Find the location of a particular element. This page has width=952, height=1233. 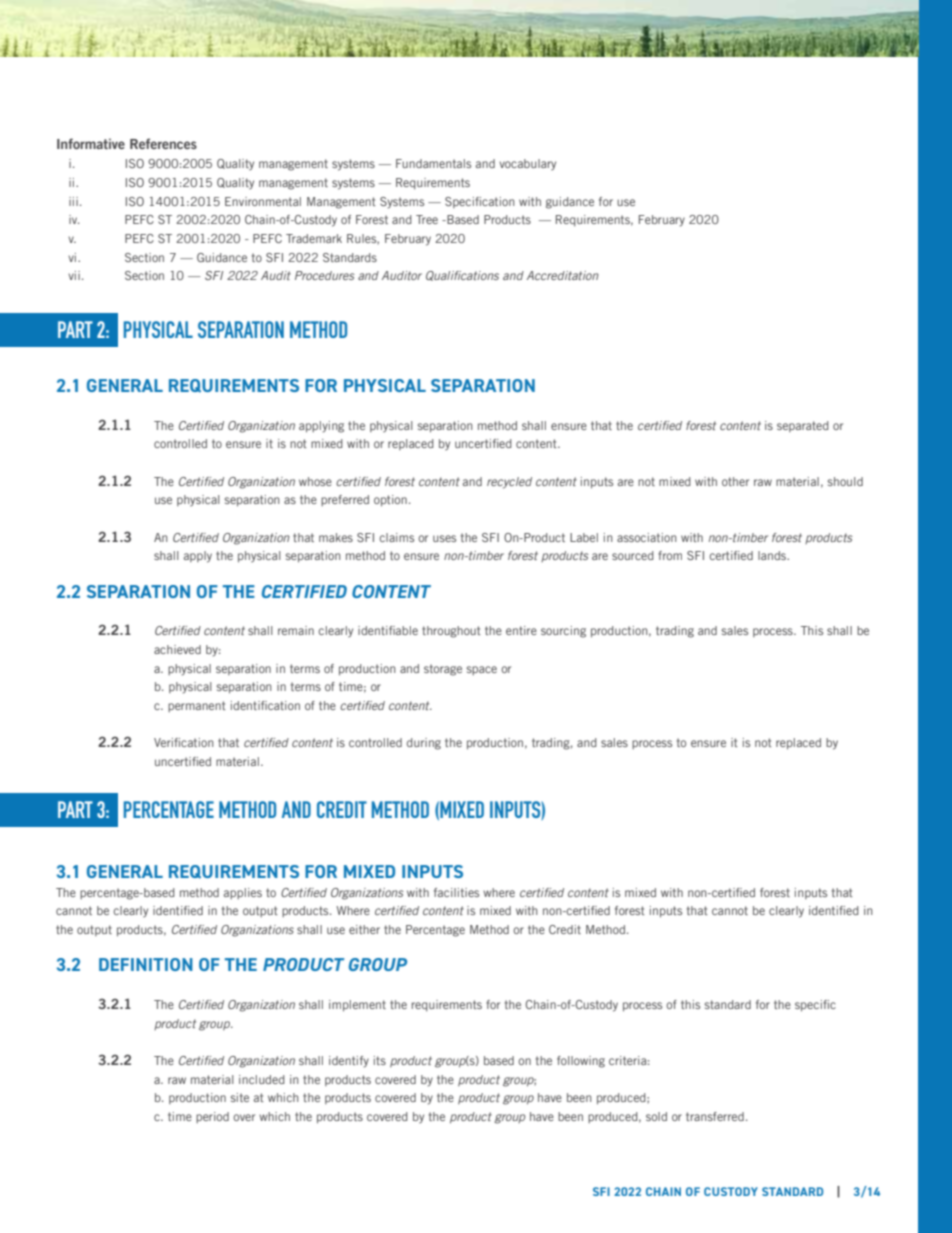

following is located at coordinates (581, 1062).
